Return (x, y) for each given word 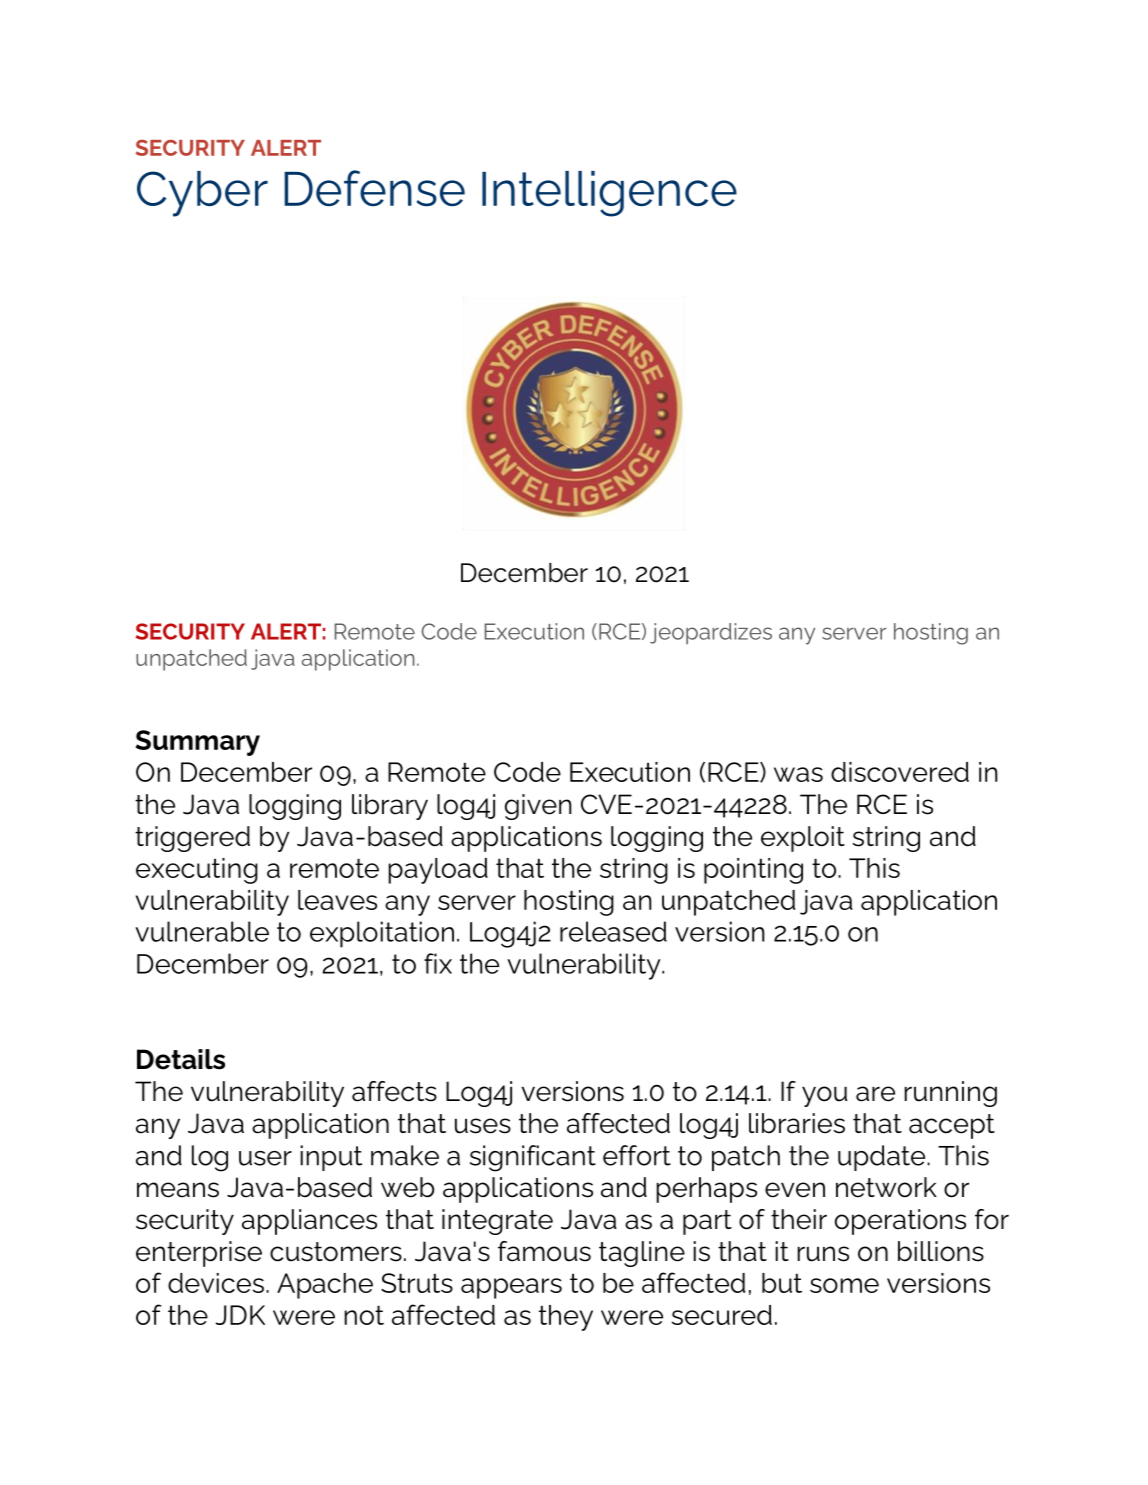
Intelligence (609, 194)
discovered (900, 772)
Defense (374, 188)
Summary (198, 743)
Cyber (202, 194)
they (566, 1318)
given (538, 807)
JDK (240, 1315)
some (844, 1285)
